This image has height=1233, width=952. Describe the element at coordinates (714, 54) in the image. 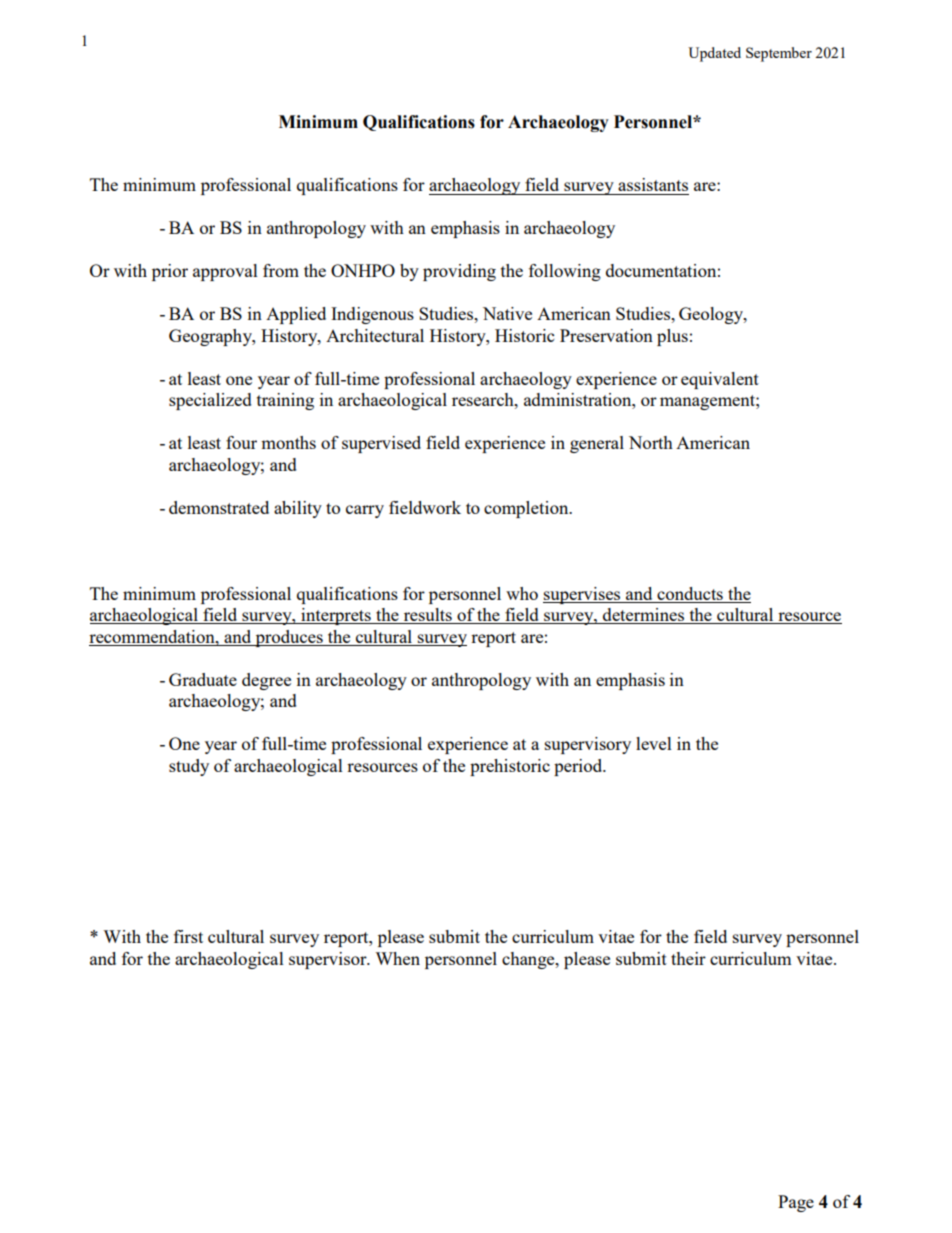

I see `Updated` at that location.
